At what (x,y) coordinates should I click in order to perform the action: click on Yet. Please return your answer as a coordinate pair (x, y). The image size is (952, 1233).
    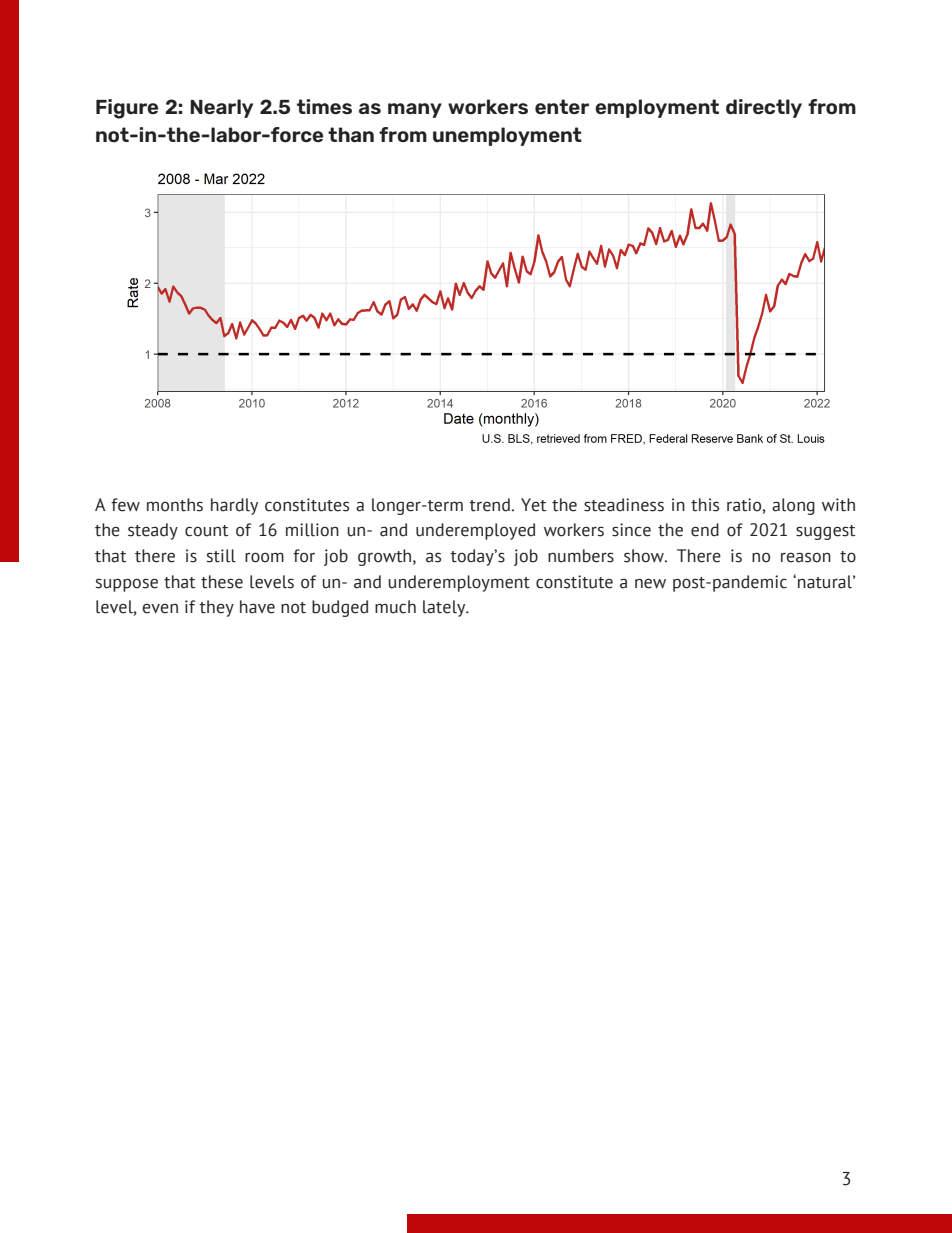
    Looking at the image, I should click on (533, 505).
